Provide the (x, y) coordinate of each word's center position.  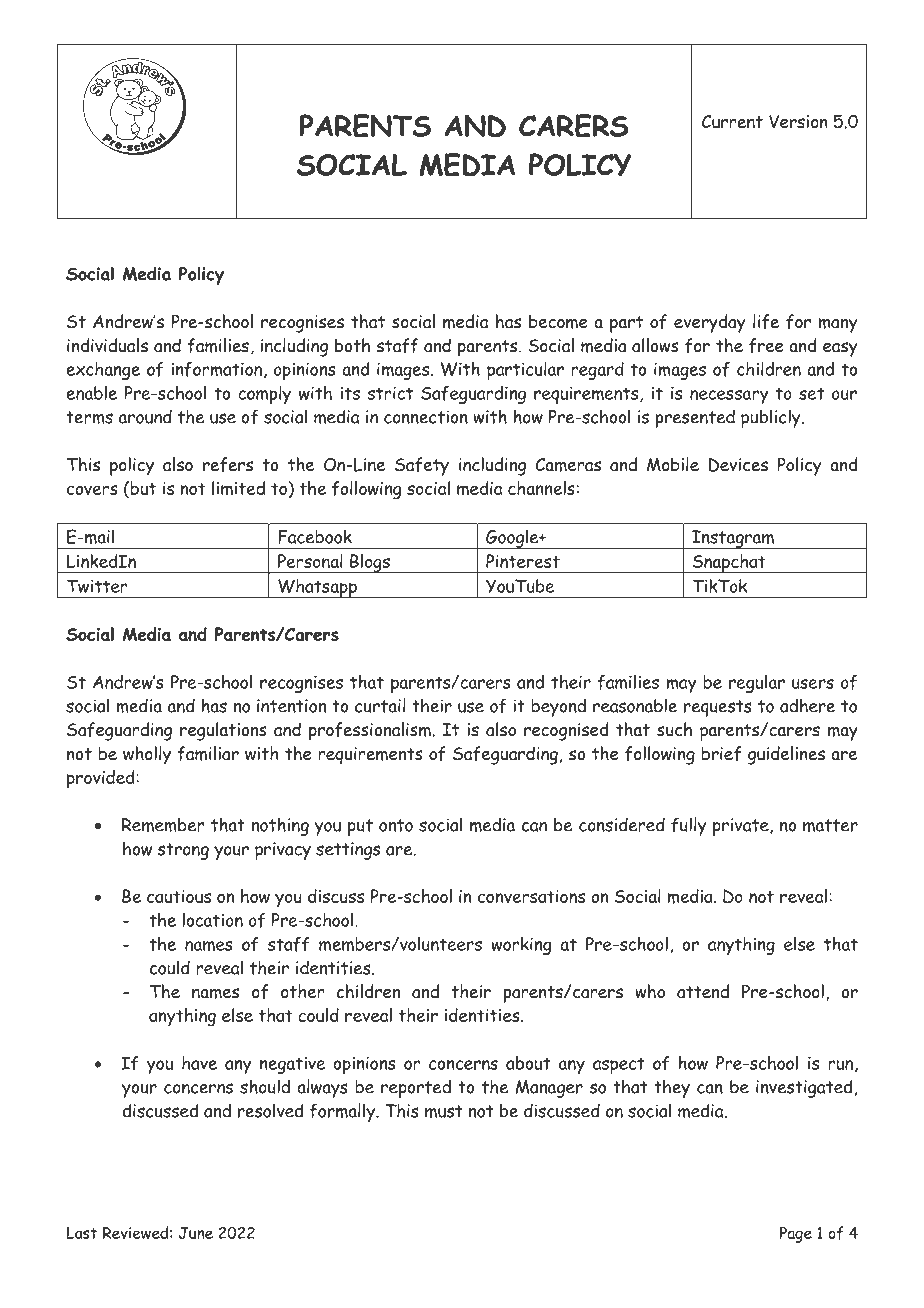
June (196, 1233)
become (558, 321)
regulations (223, 731)
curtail (380, 705)
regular (757, 684)
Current (732, 122)
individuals (107, 345)
